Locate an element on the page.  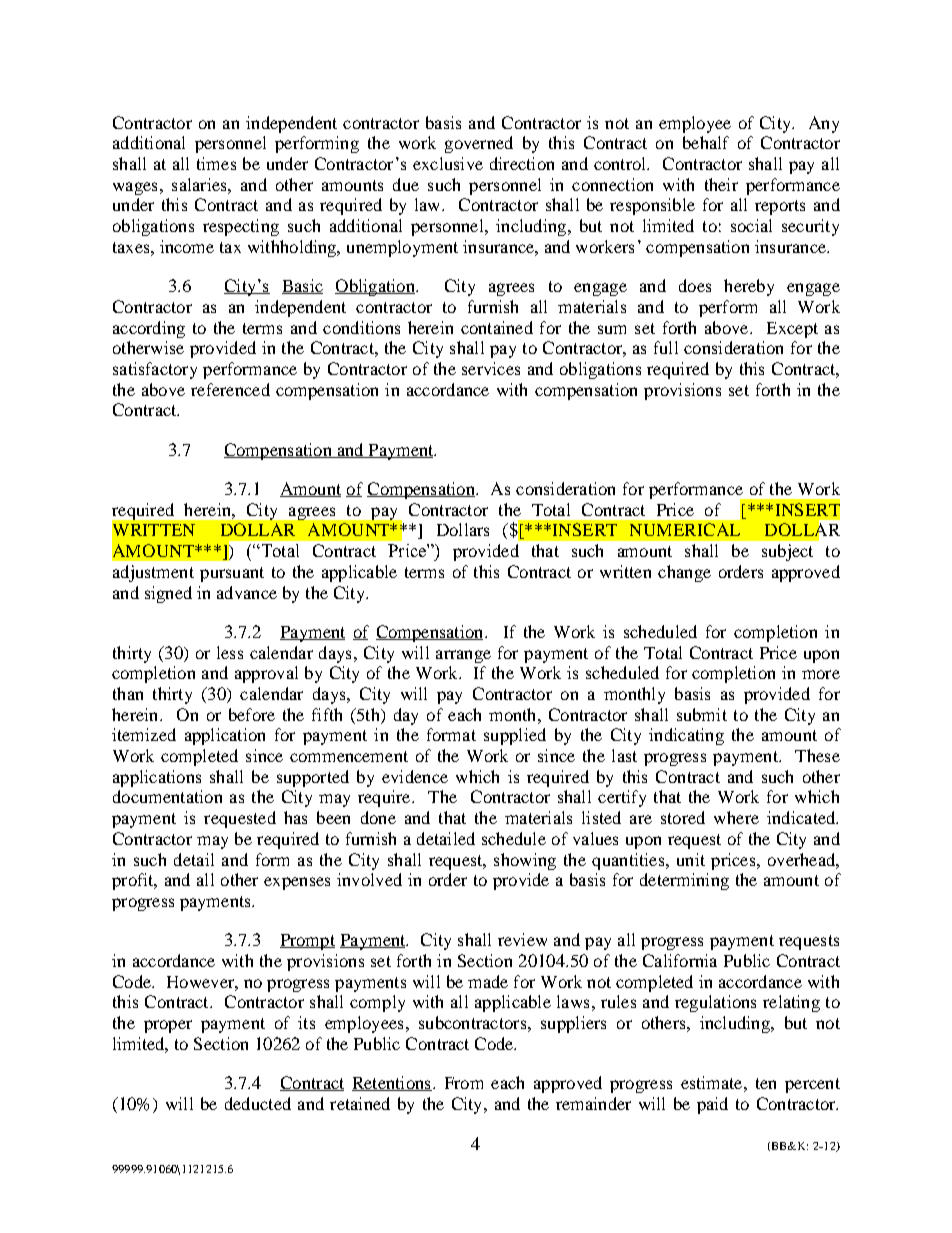
arrange is located at coordinates (463, 656).
